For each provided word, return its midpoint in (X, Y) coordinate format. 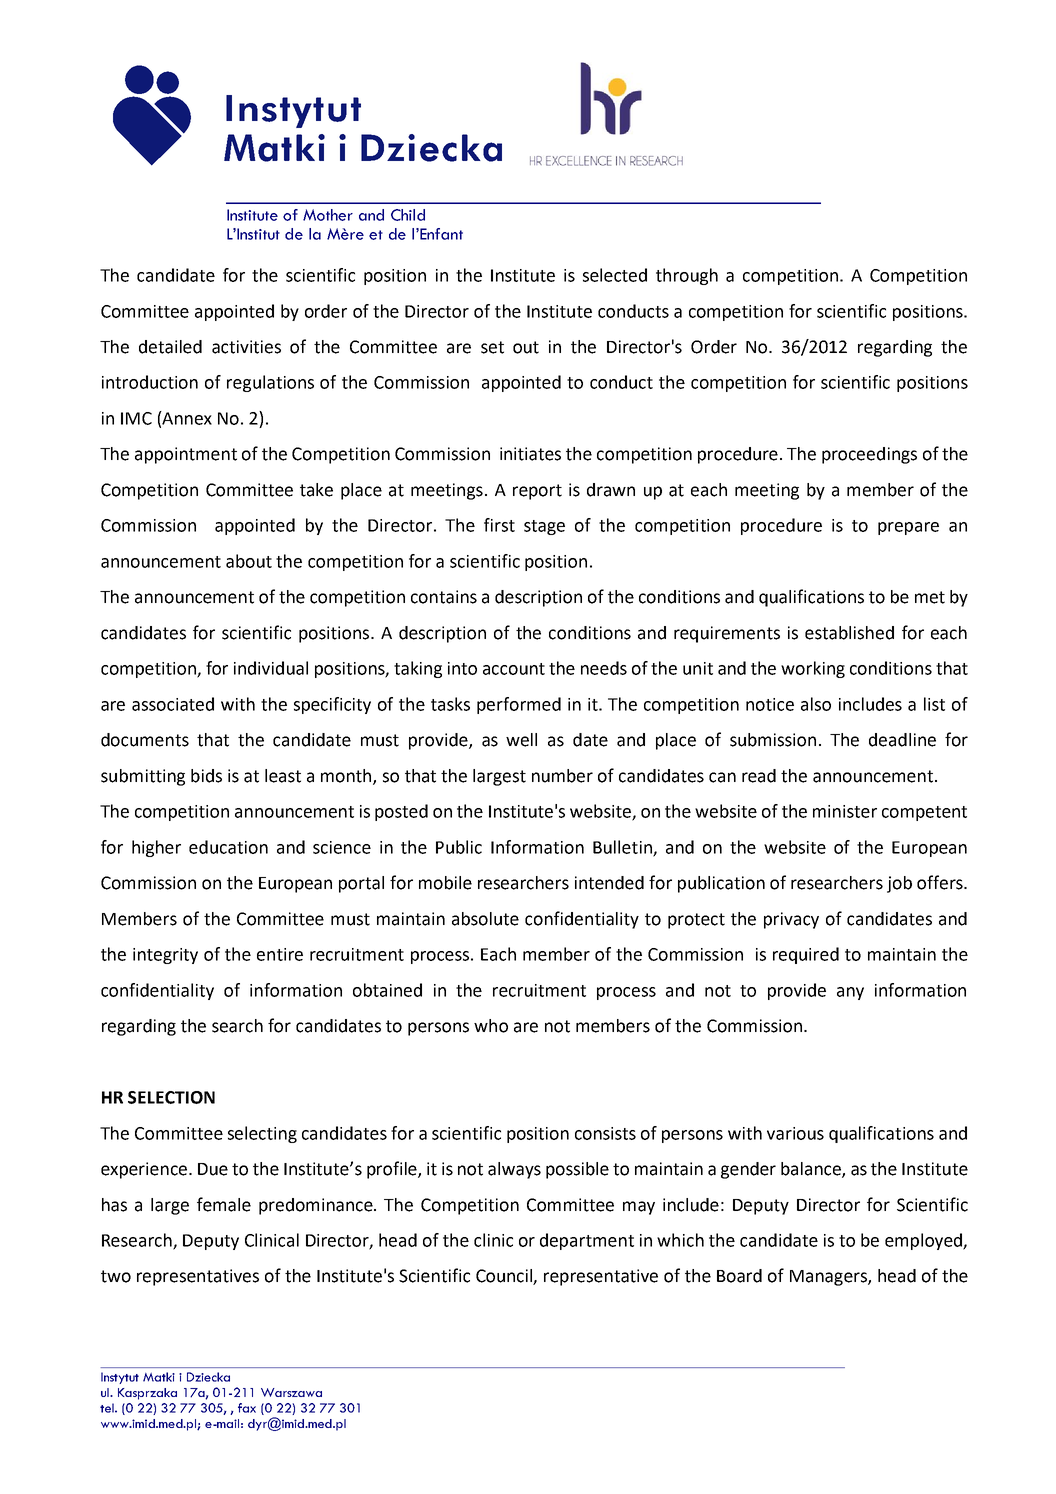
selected (615, 275)
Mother (328, 215)
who (491, 1026)
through (687, 276)
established (849, 633)
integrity (165, 956)
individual (271, 668)
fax (247, 1408)
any (850, 993)
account (514, 669)
